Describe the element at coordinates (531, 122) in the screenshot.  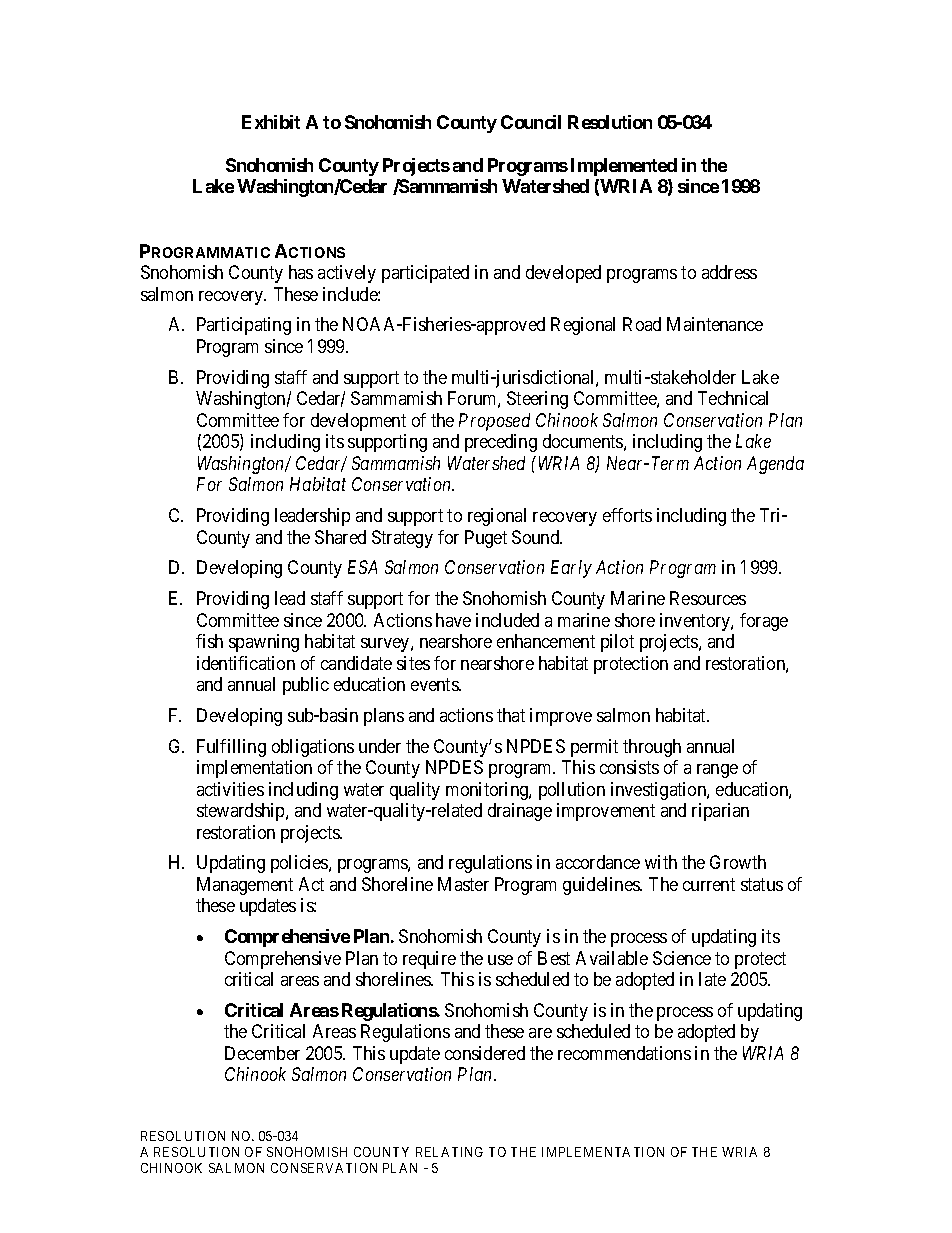
I see `Council` at that location.
